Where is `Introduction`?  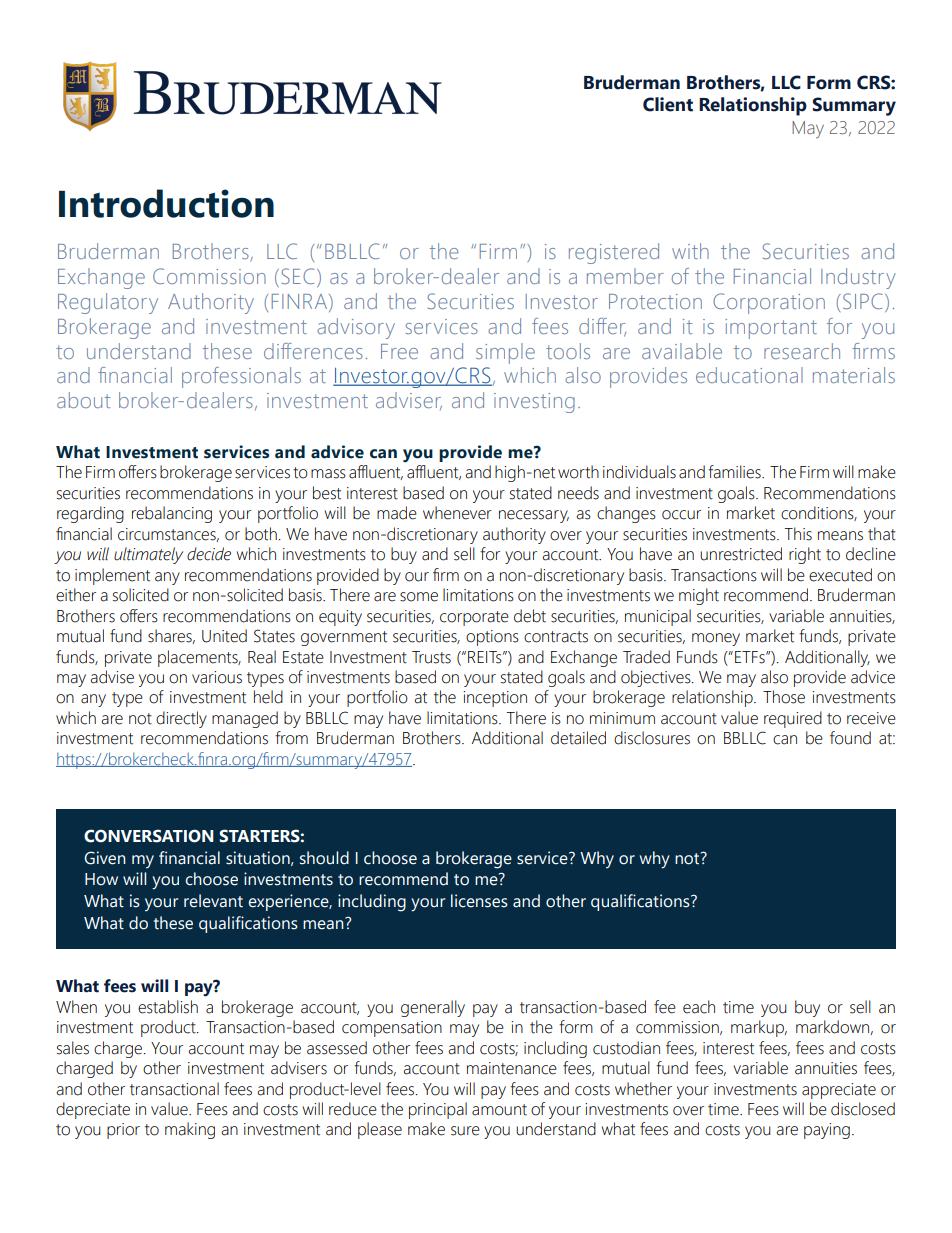
Introduction is located at coordinates (166, 203).
